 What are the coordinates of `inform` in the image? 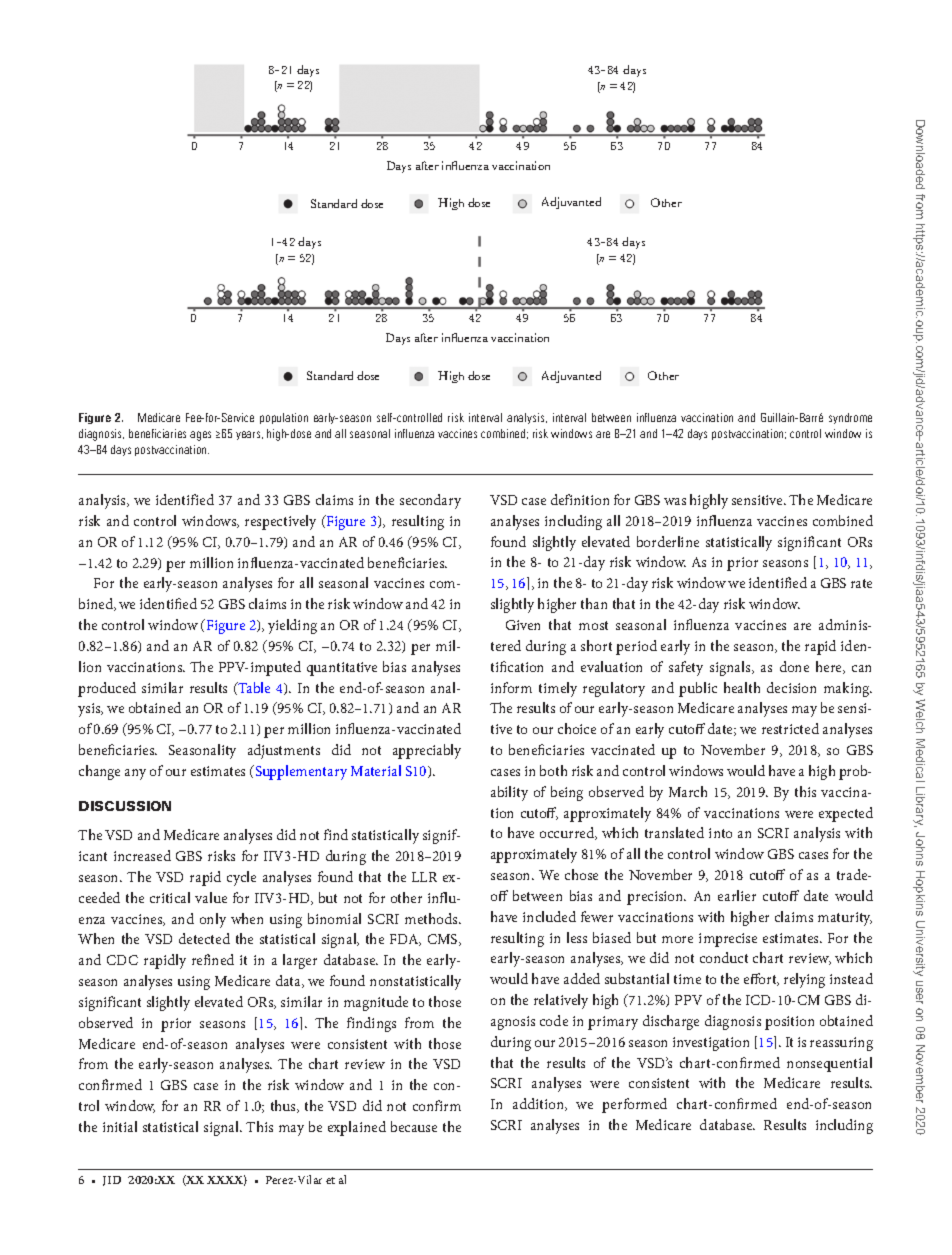 It's located at (511, 687).
